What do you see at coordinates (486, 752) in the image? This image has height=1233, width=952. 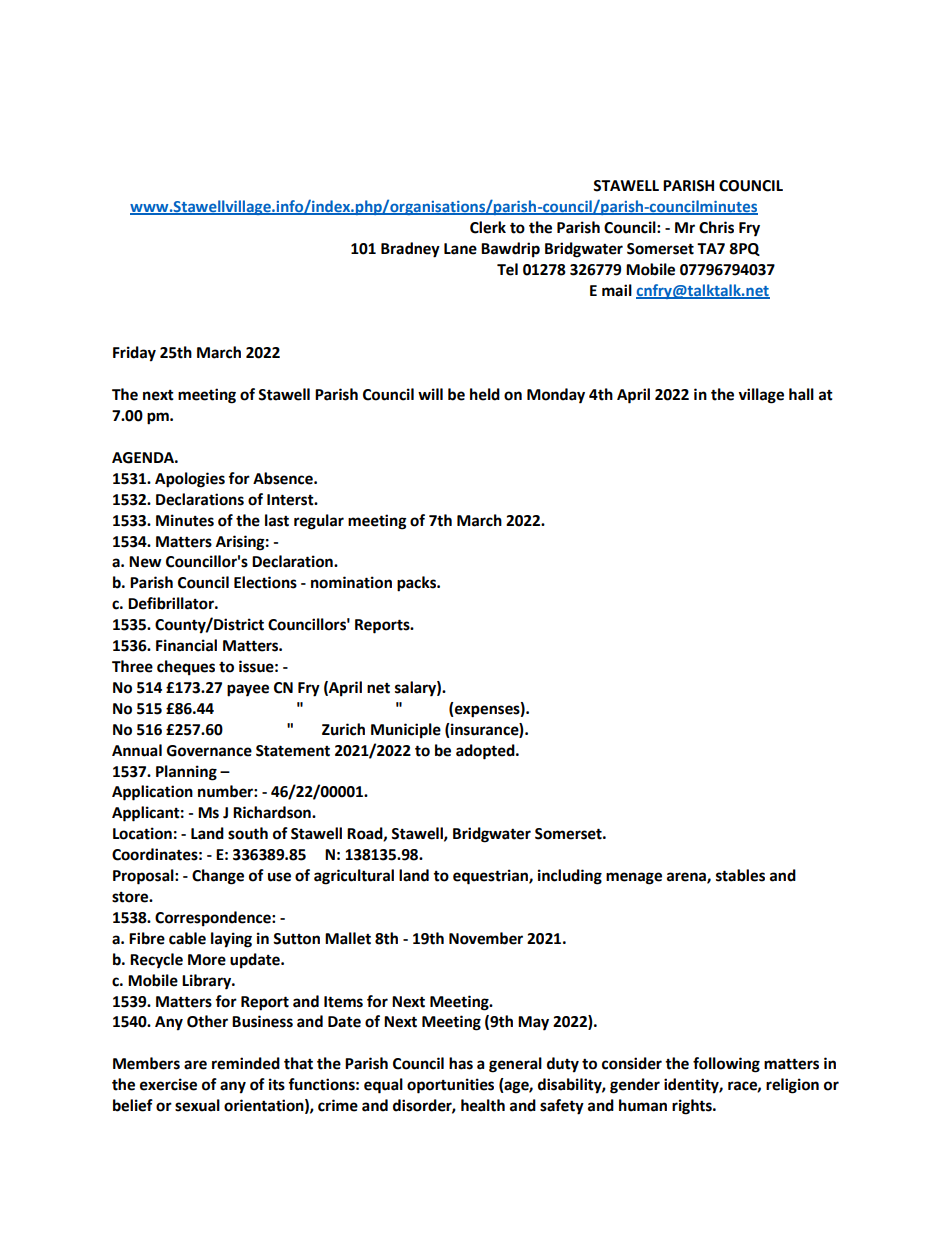 I see `adopted` at bounding box center [486, 752].
